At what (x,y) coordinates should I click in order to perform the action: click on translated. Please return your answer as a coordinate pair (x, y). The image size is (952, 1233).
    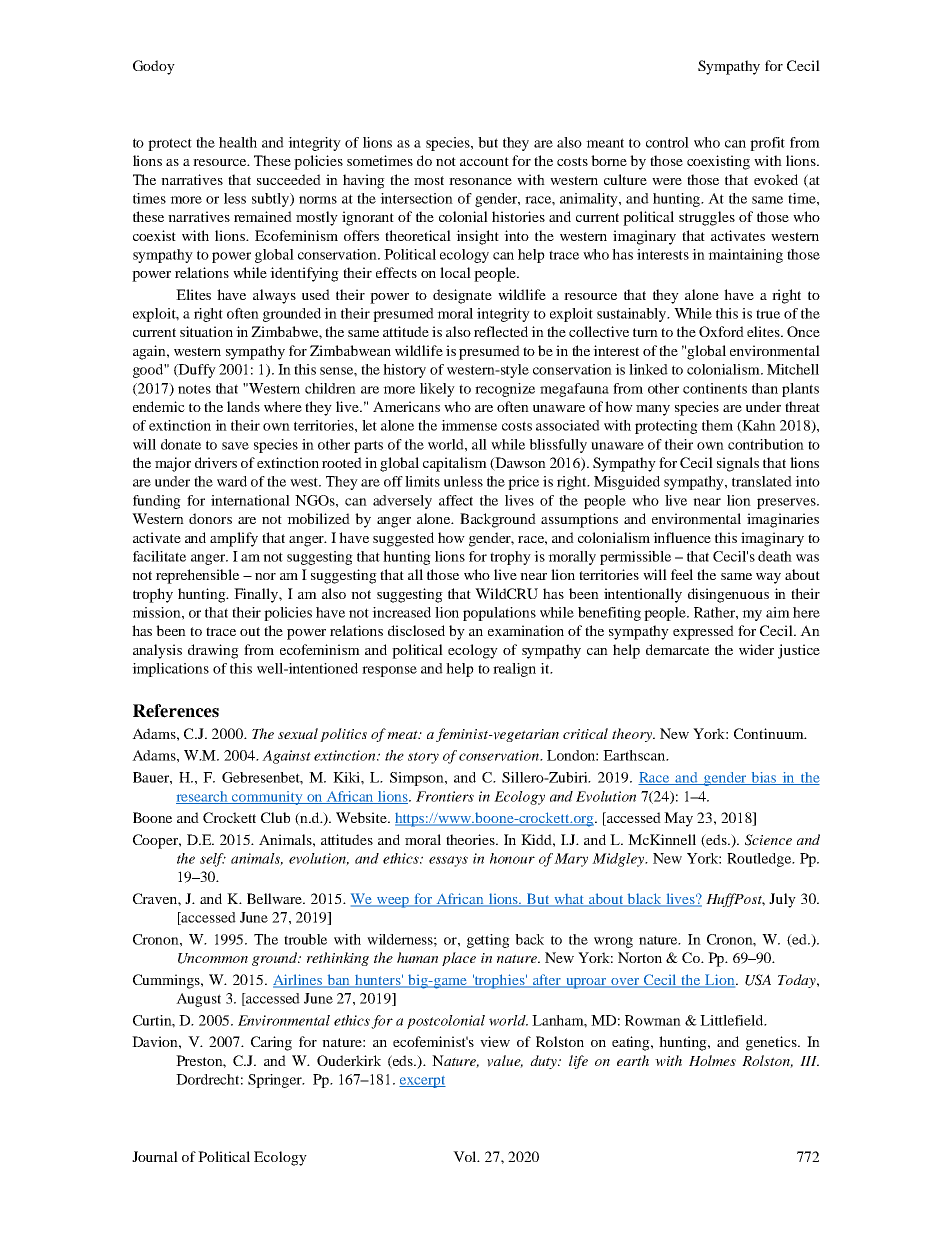
    Looking at the image, I should click on (762, 481).
